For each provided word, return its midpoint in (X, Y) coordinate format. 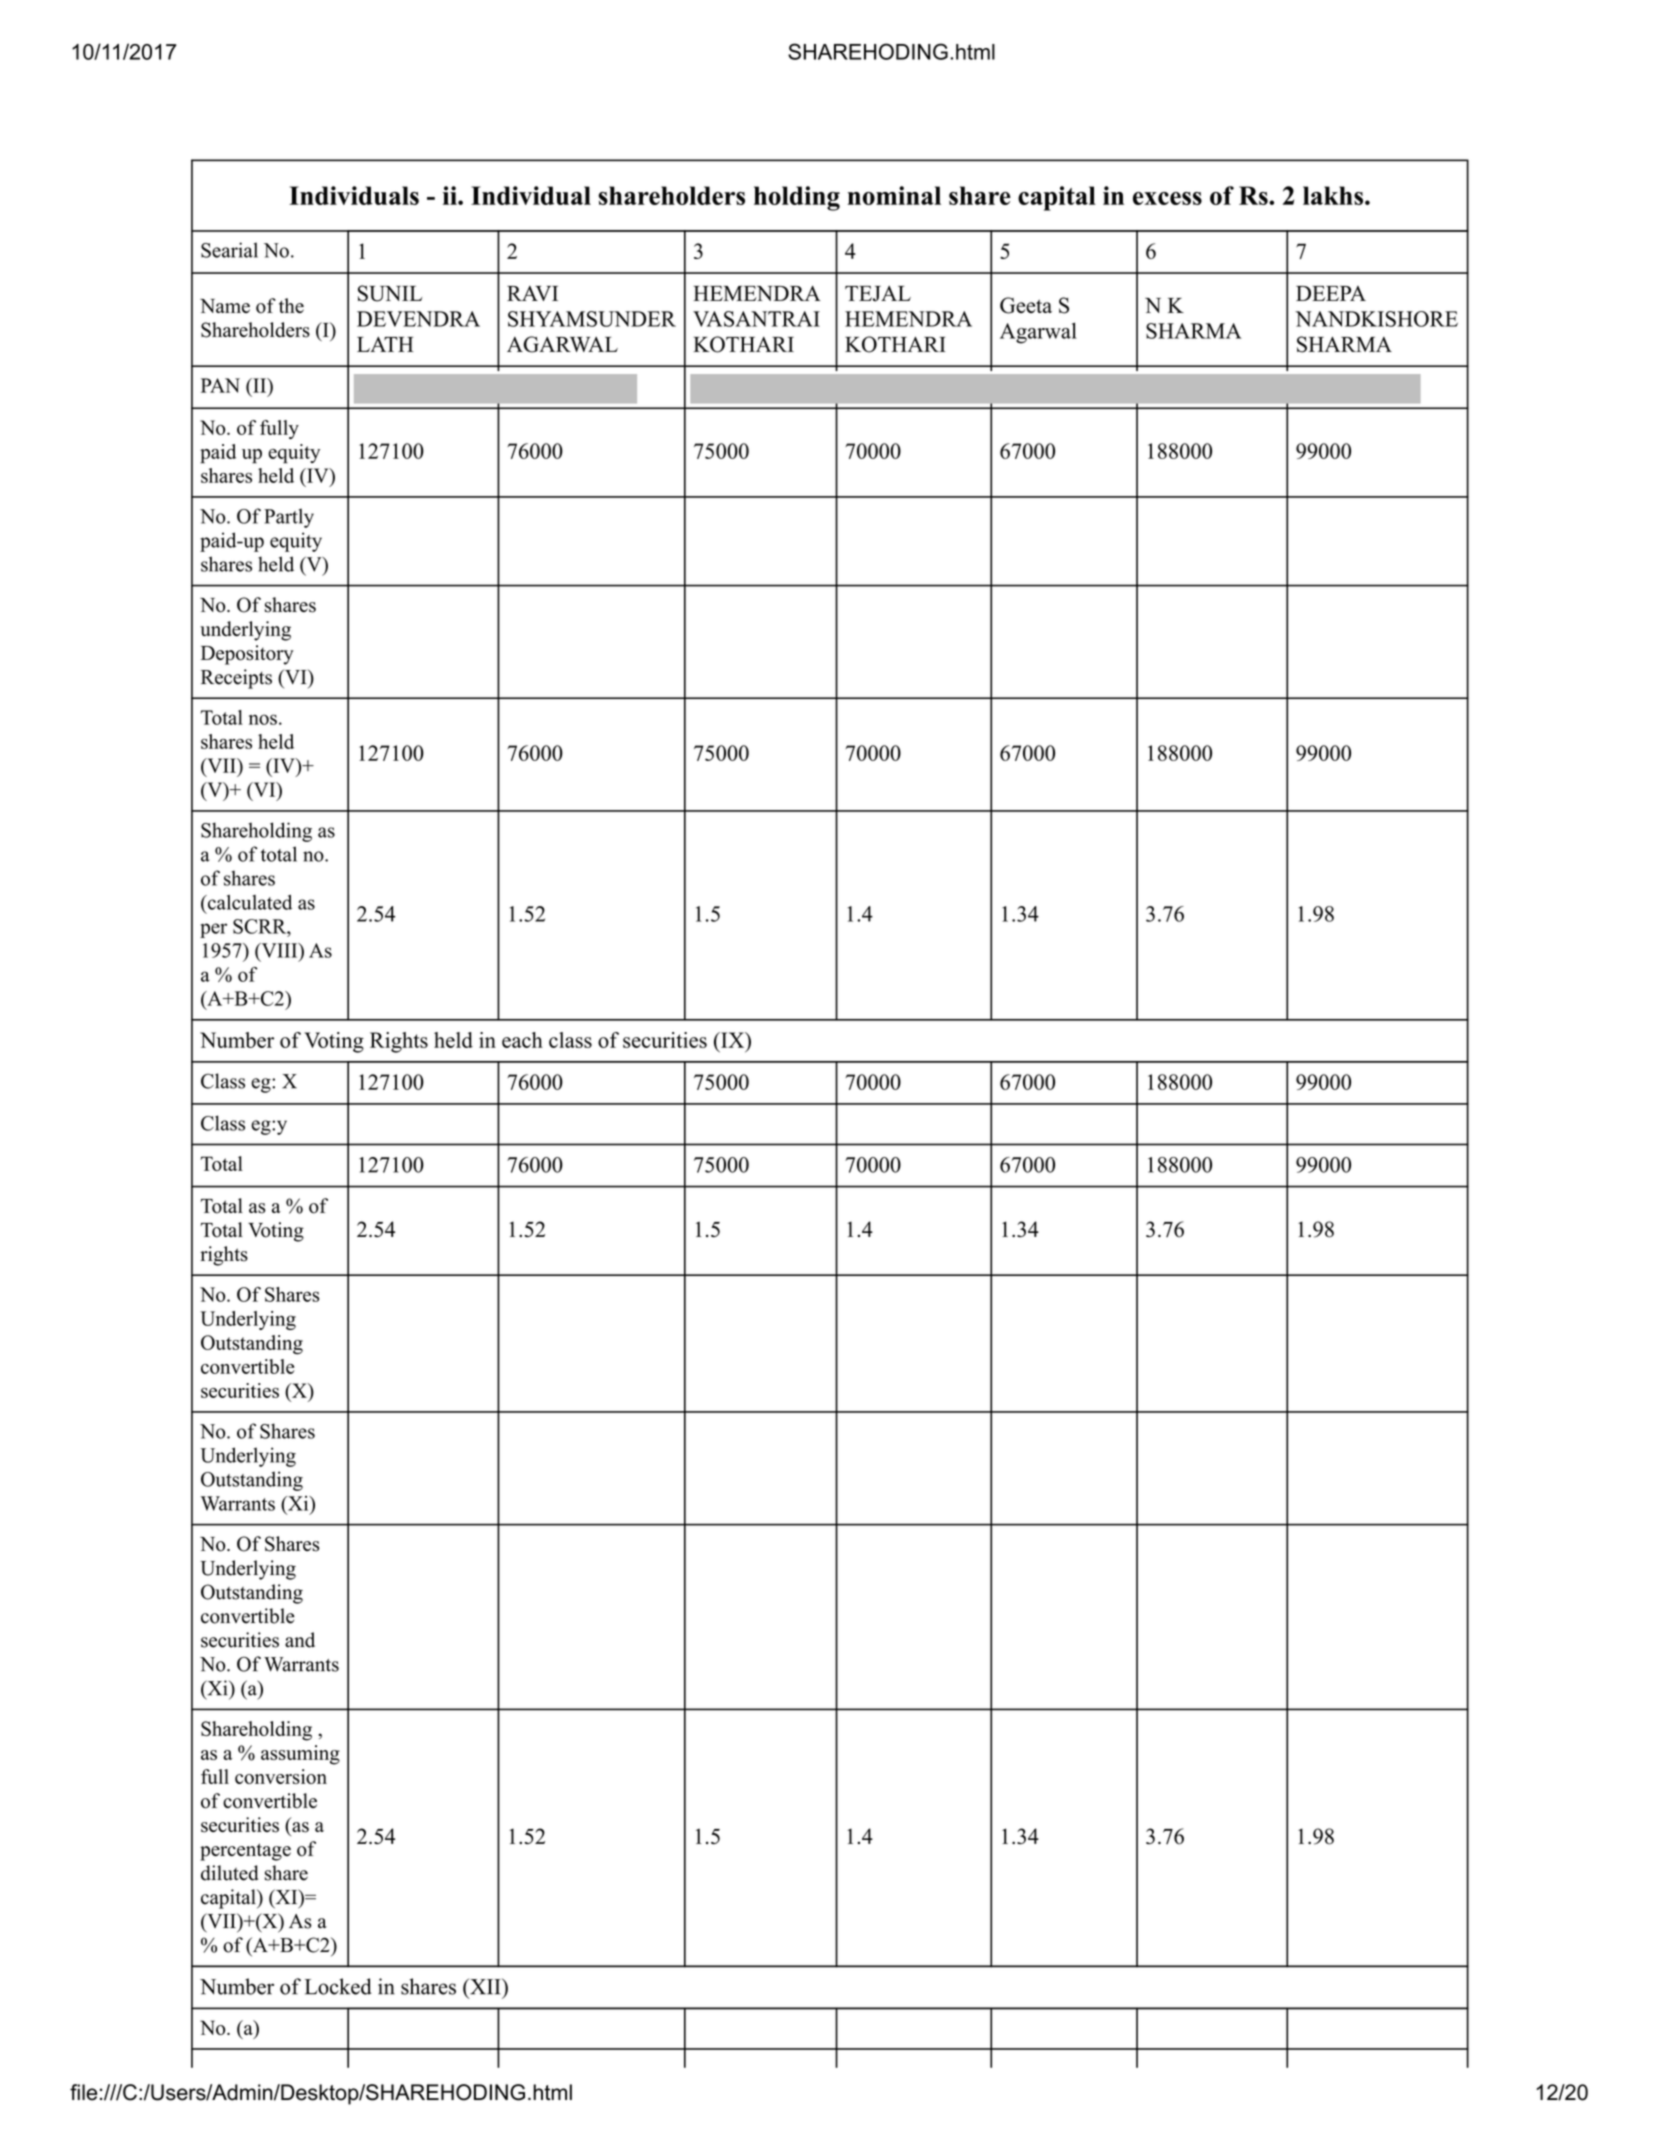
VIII (279, 950)
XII (485, 1987)
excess (1167, 198)
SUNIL (390, 293)
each (522, 1040)
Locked (338, 1986)
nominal (894, 195)
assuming (300, 1755)
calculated (248, 902)
